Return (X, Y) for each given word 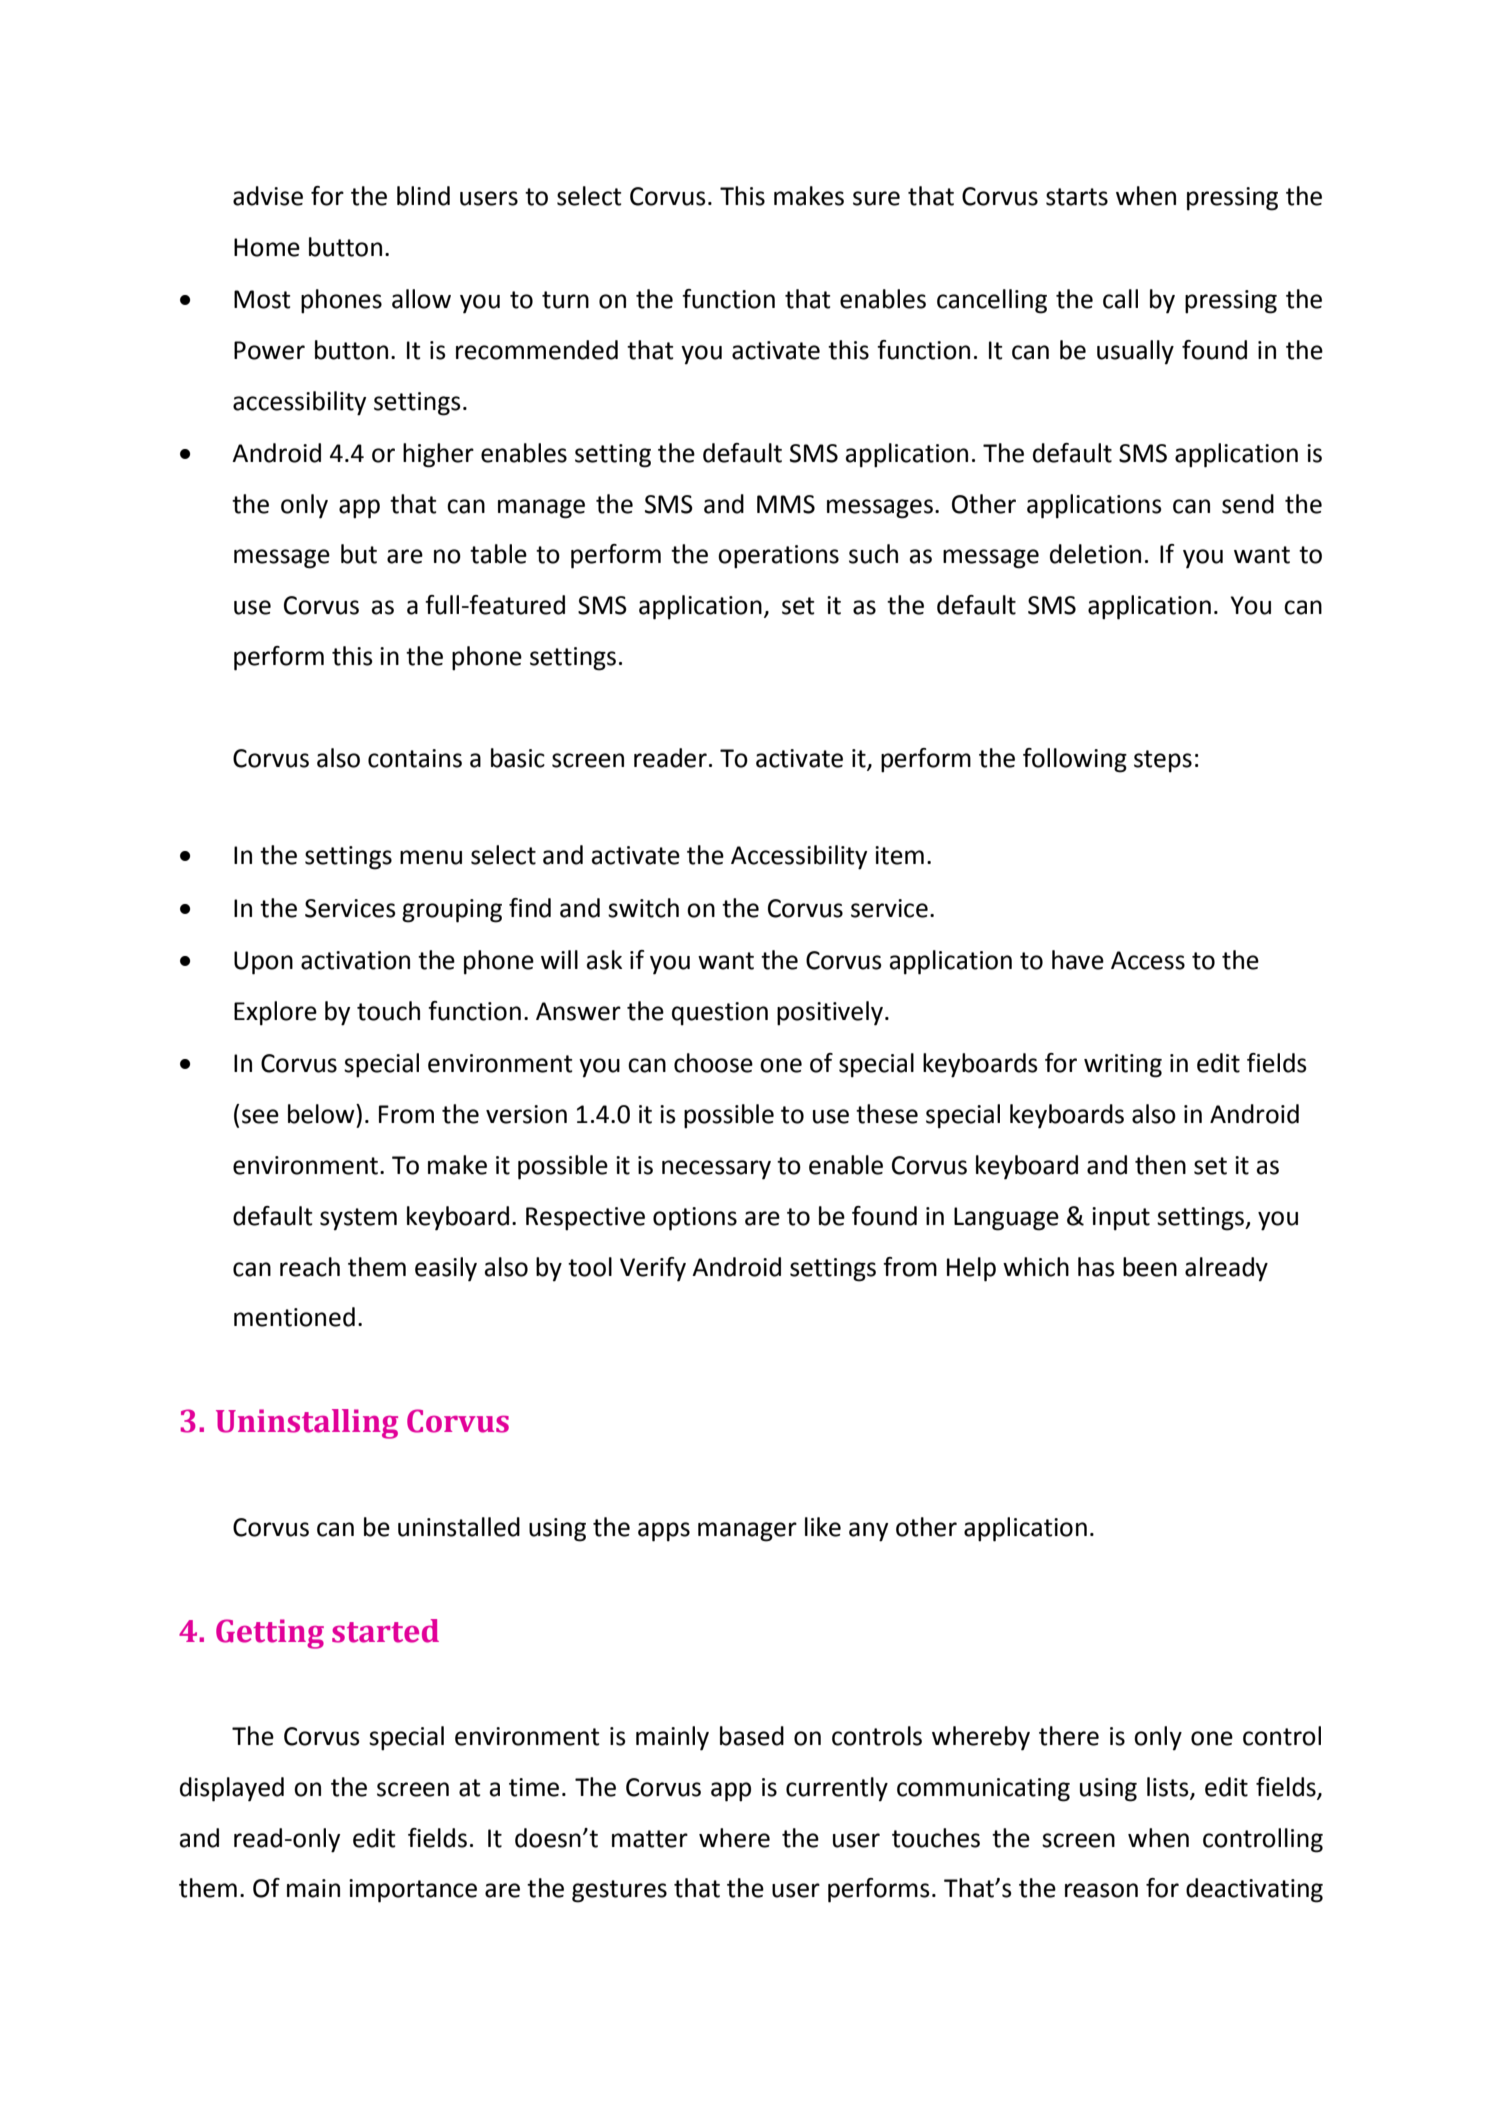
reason (1101, 1890)
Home (267, 247)
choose (713, 1063)
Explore (275, 1013)
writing (1123, 1066)
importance (413, 1891)
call (1120, 299)
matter (650, 1839)
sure (876, 198)
